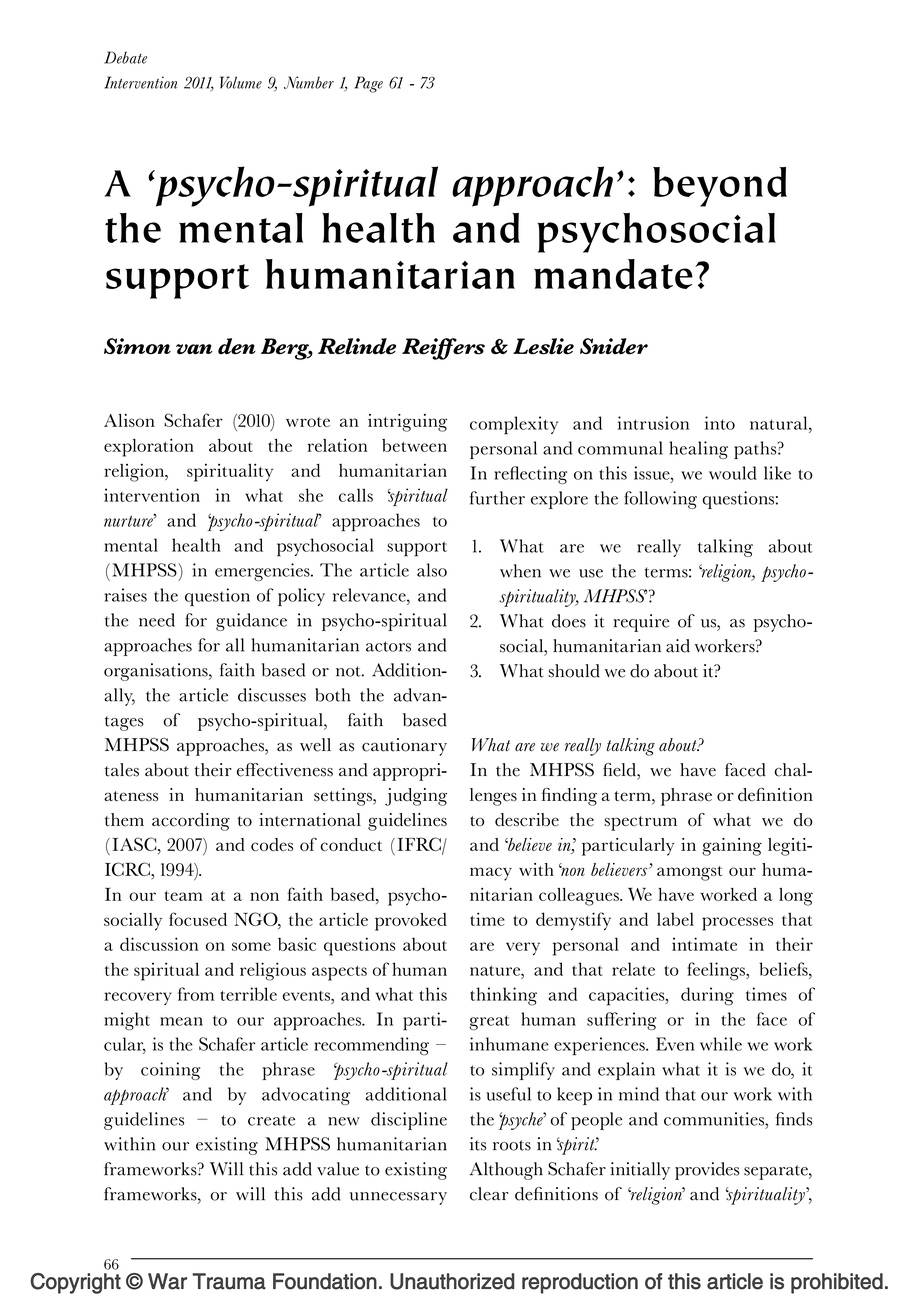 This screenshot has height=1316, width=922. What do you see at coordinates (125, 57) in the screenshot?
I see `Debate` at bounding box center [125, 57].
